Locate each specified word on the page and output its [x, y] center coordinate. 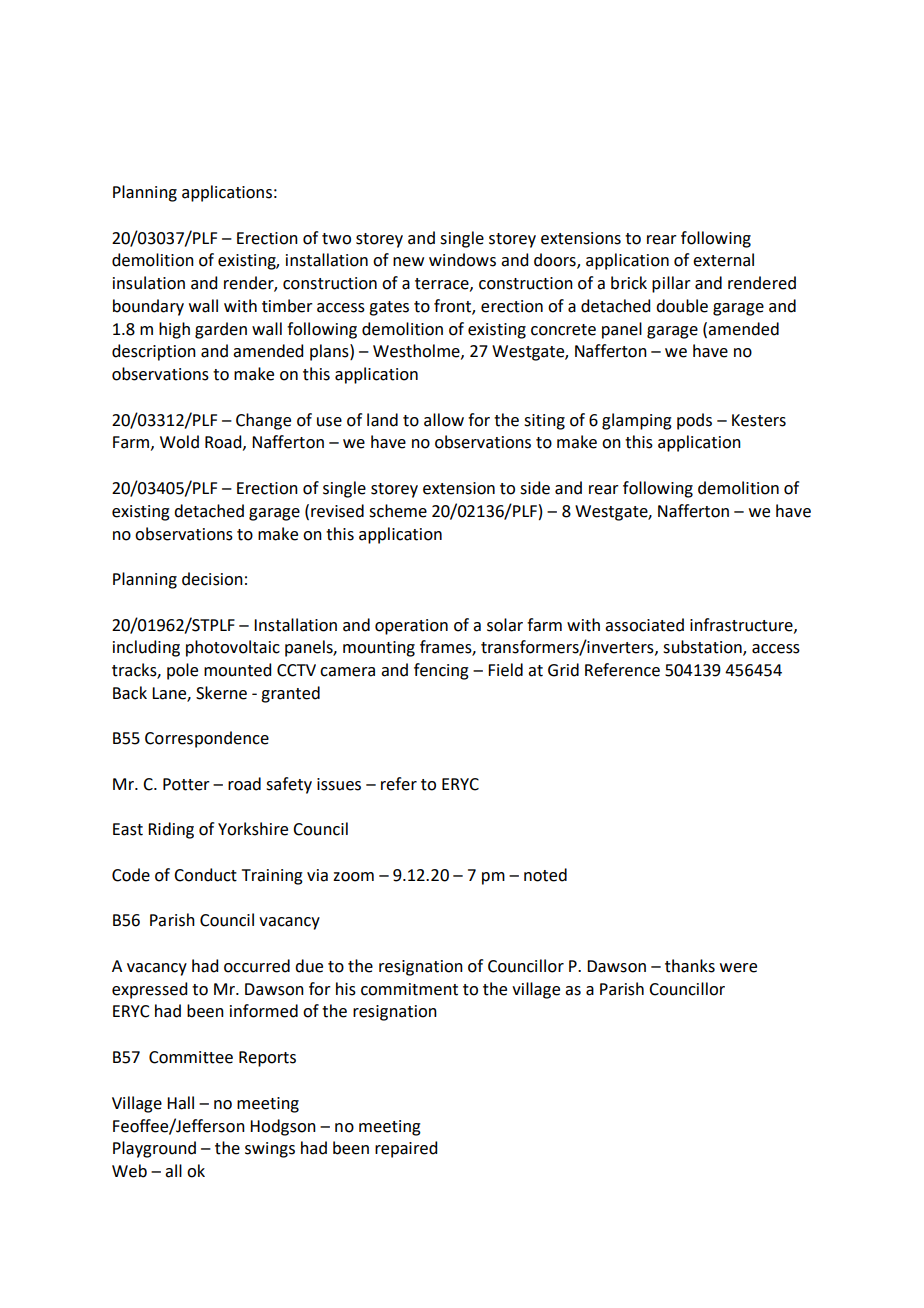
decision [212, 579]
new [408, 262]
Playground [154, 1149]
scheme [398, 511]
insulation [149, 283]
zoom [353, 877]
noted [545, 875]
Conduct [205, 875]
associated [644, 625]
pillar [671, 284]
